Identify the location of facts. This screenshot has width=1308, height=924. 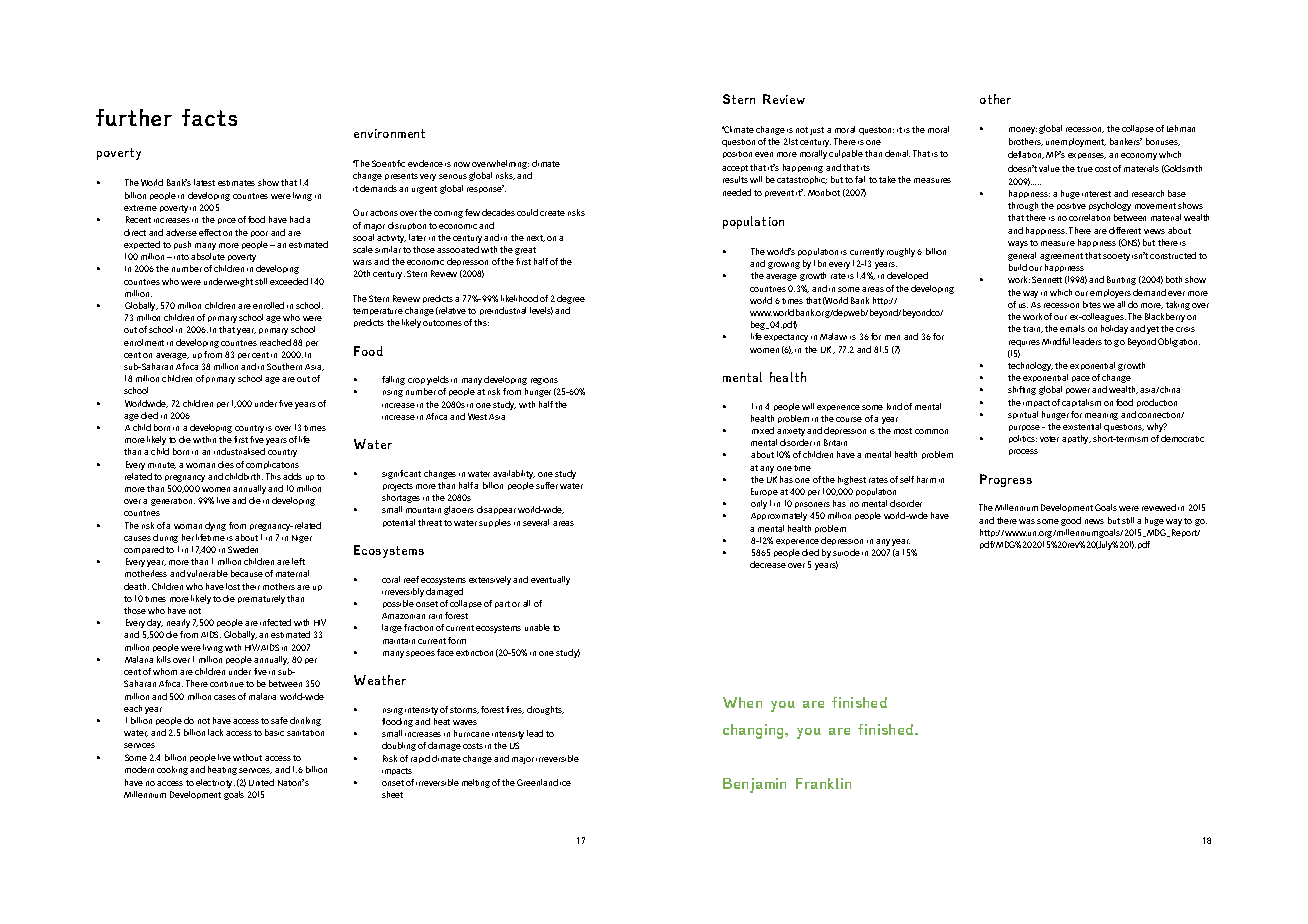
(209, 117).
